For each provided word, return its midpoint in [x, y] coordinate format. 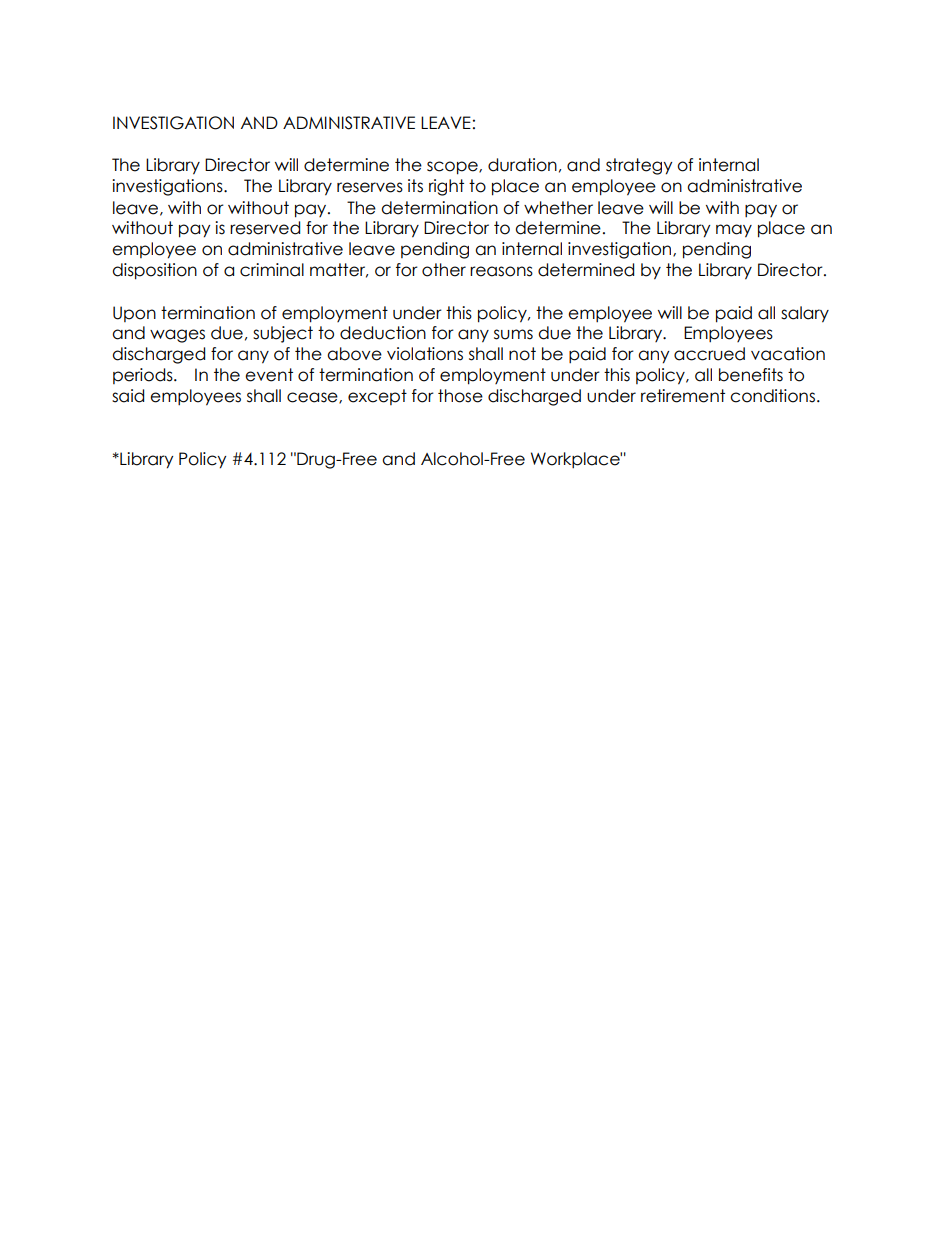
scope [453, 168]
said [128, 396]
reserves [370, 187]
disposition [154, 271]
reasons [501, 271]
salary [805, 314]
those [460, 396]
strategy [639, 166]
